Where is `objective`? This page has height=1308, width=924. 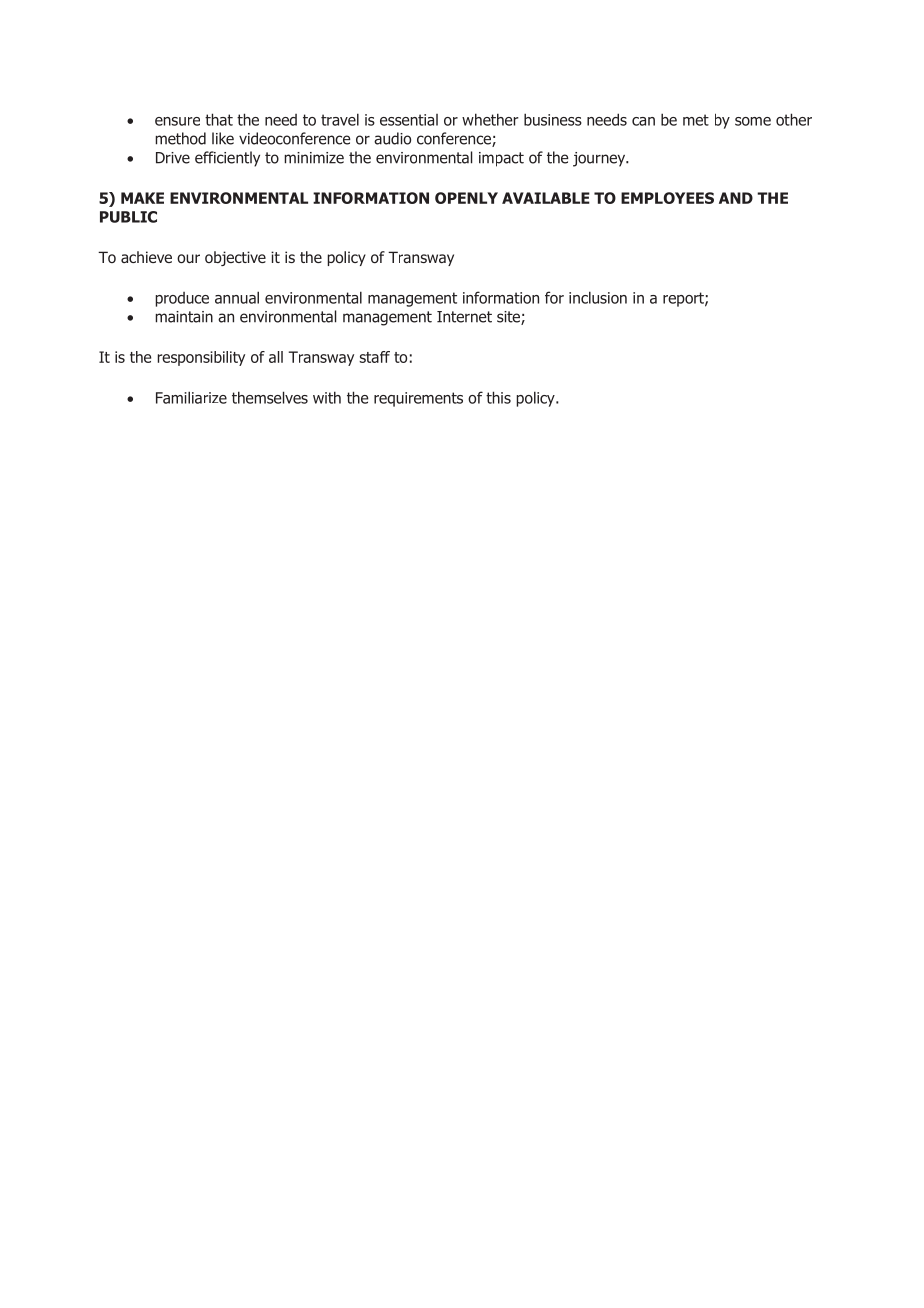 objective is located at coordinates (235, 258).
